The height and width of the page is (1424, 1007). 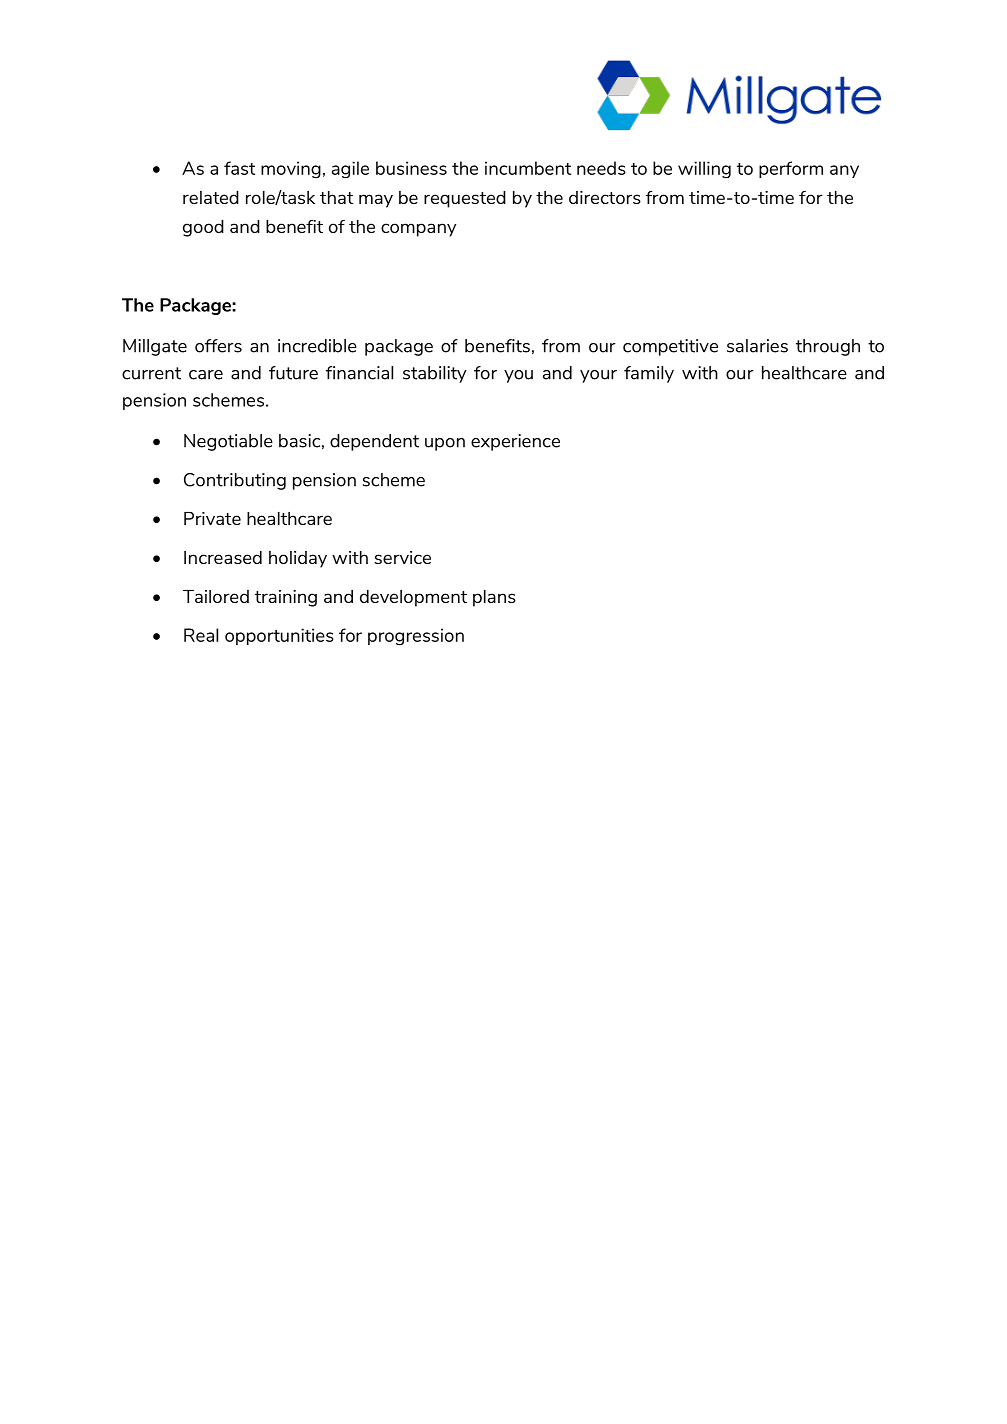 What do you see at coordinates (418, 230) in the page?
I see `company` at bounding box center [418, 230].
